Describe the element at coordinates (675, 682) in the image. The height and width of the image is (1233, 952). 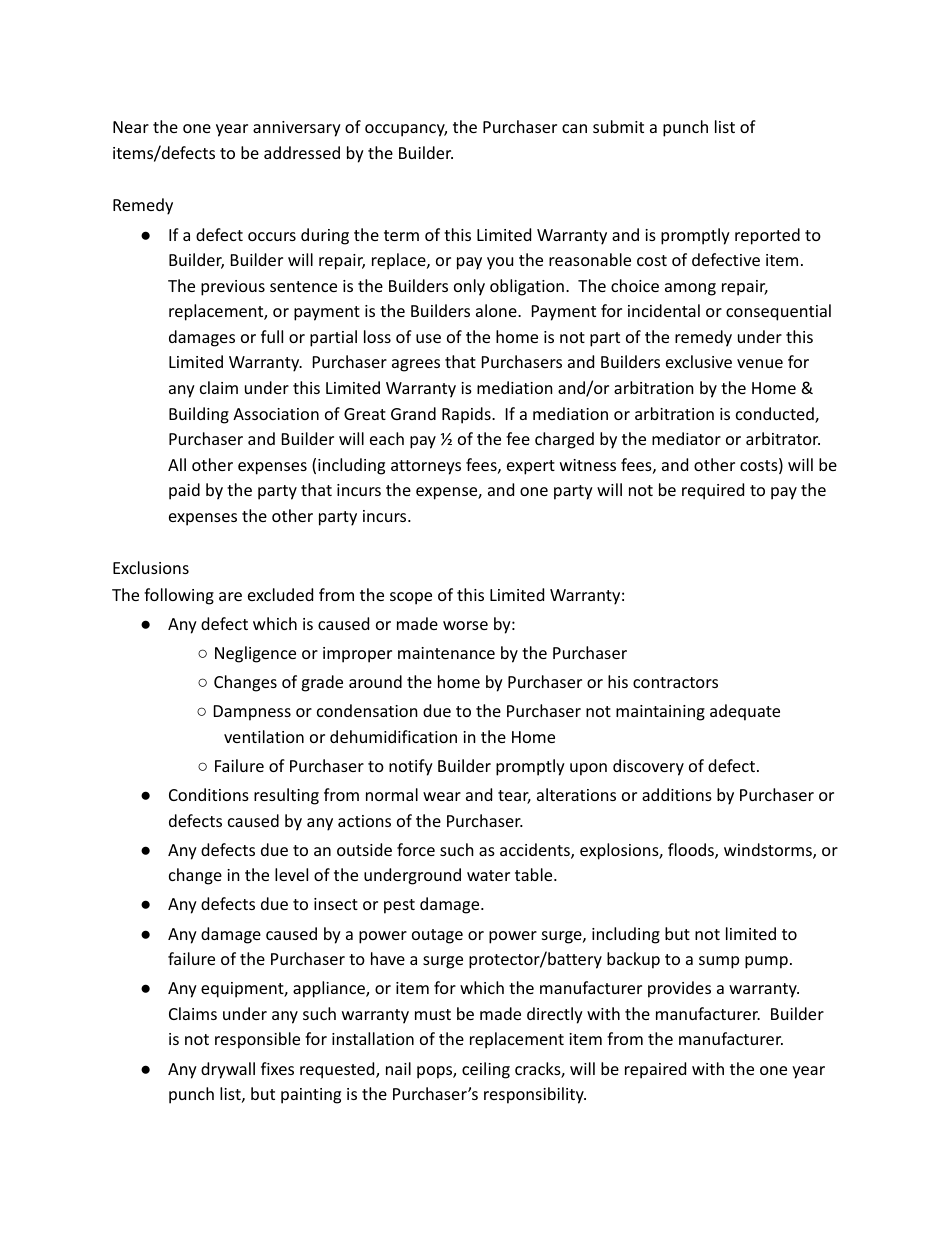
I see `contractors` at that location.
